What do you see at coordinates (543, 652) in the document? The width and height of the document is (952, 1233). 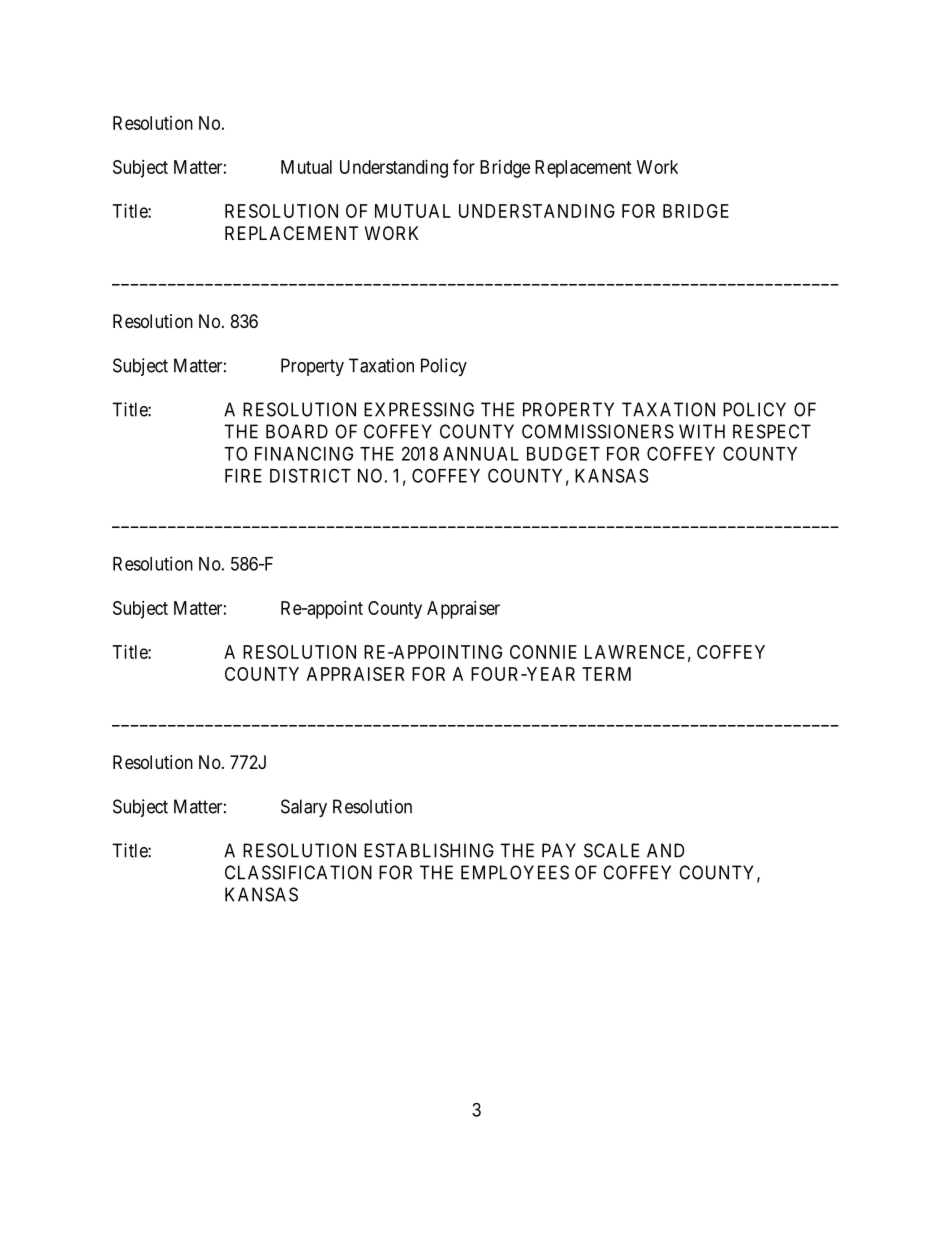 I see `CONNIE` at bounding box center [543, 652].
